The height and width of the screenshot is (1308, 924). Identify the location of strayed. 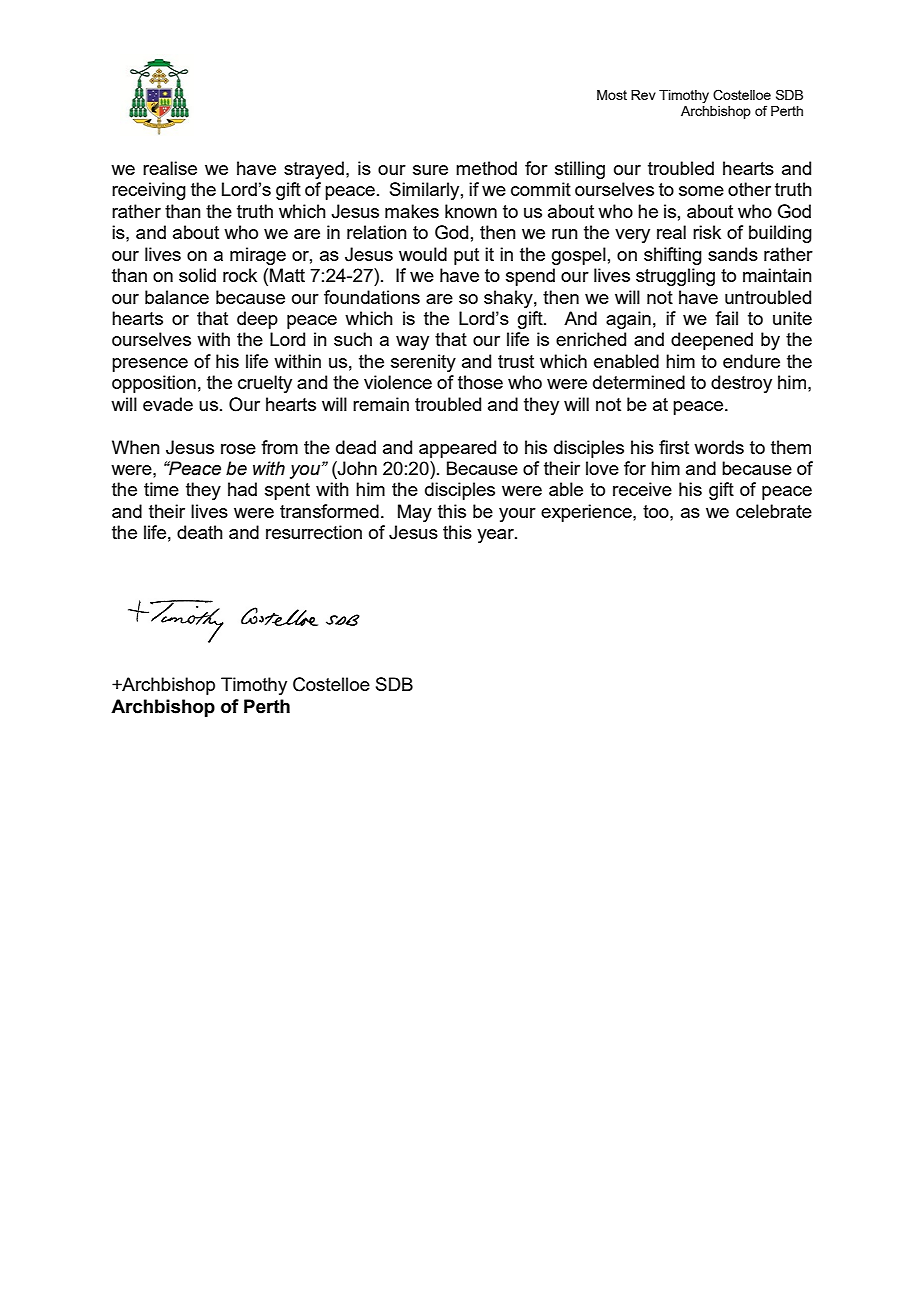
(314, 170).
